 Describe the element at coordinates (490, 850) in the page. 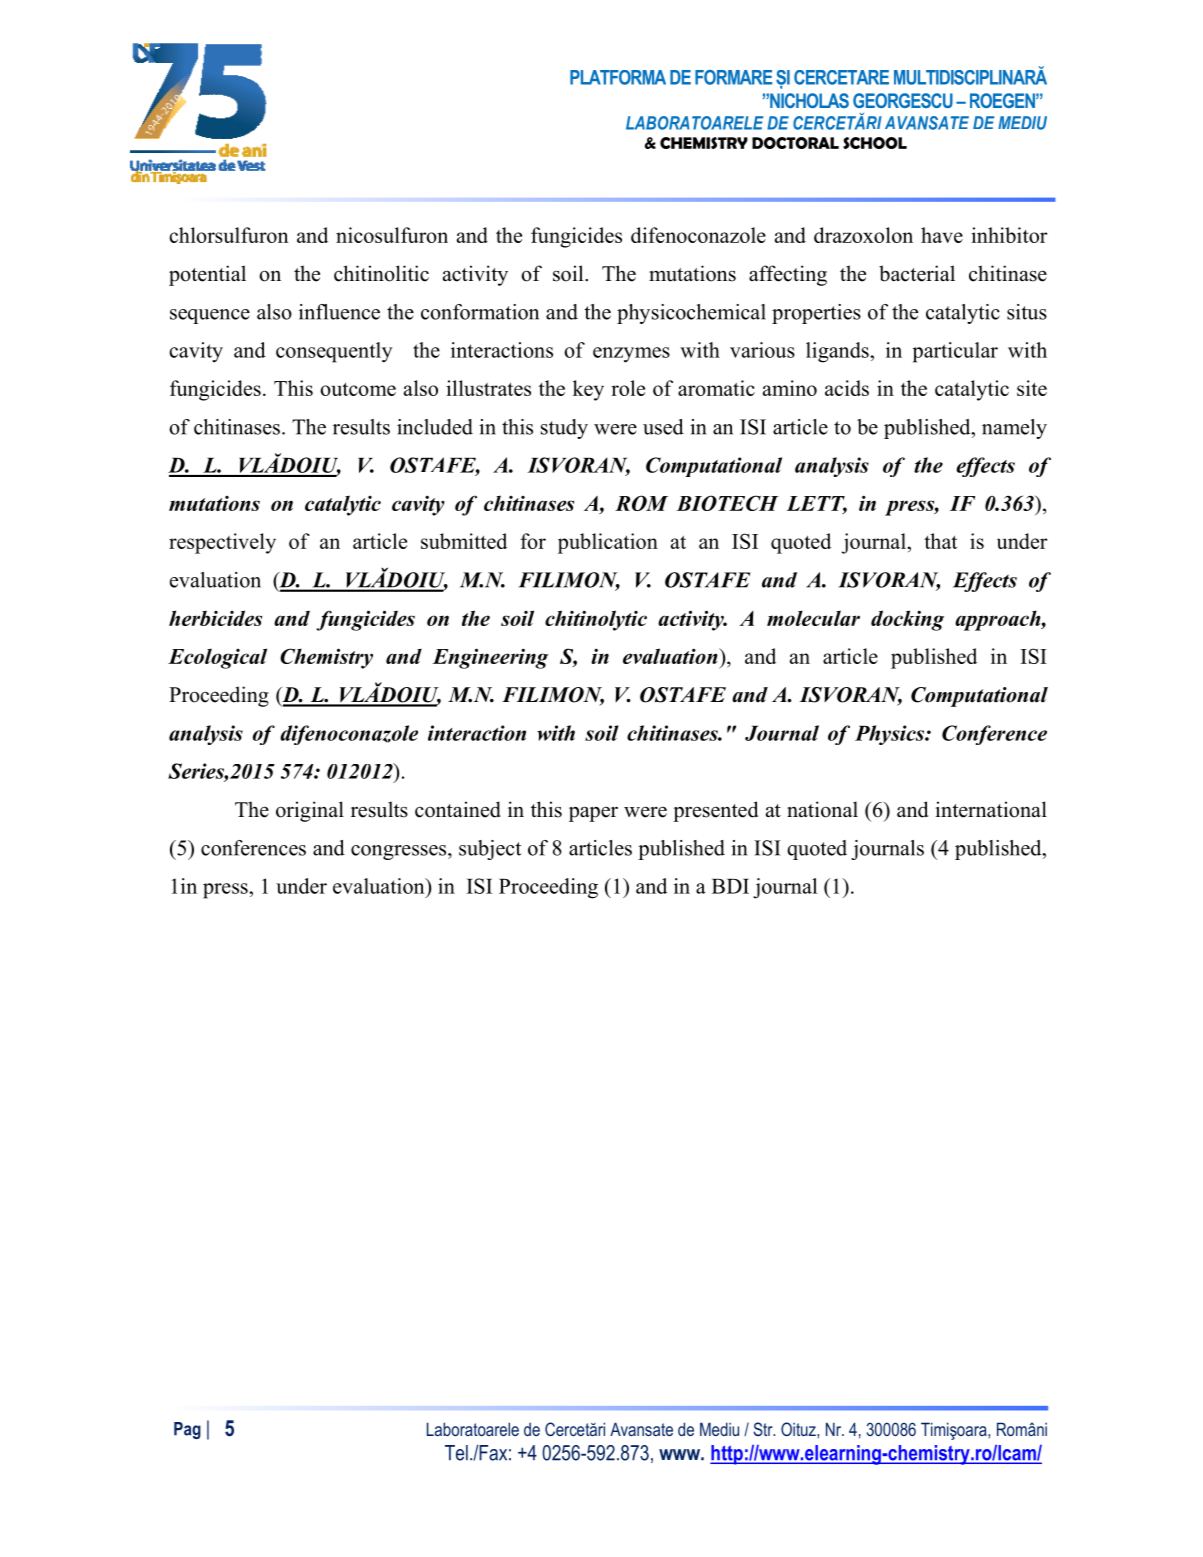

I see `subject` at that location.
